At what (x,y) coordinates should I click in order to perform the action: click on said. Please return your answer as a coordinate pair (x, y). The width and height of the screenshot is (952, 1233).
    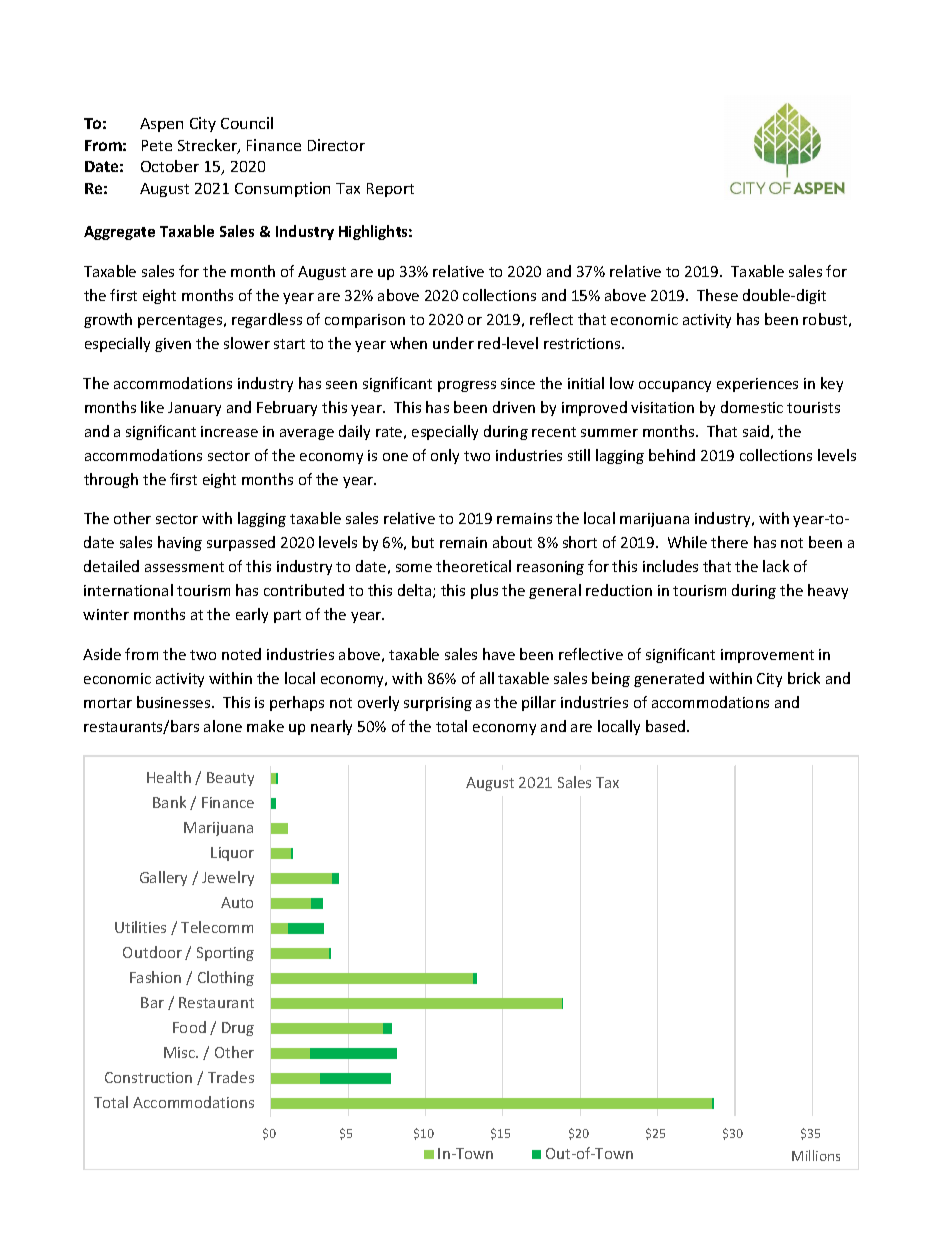
    Looking at the image, I should click on (756, 431).
